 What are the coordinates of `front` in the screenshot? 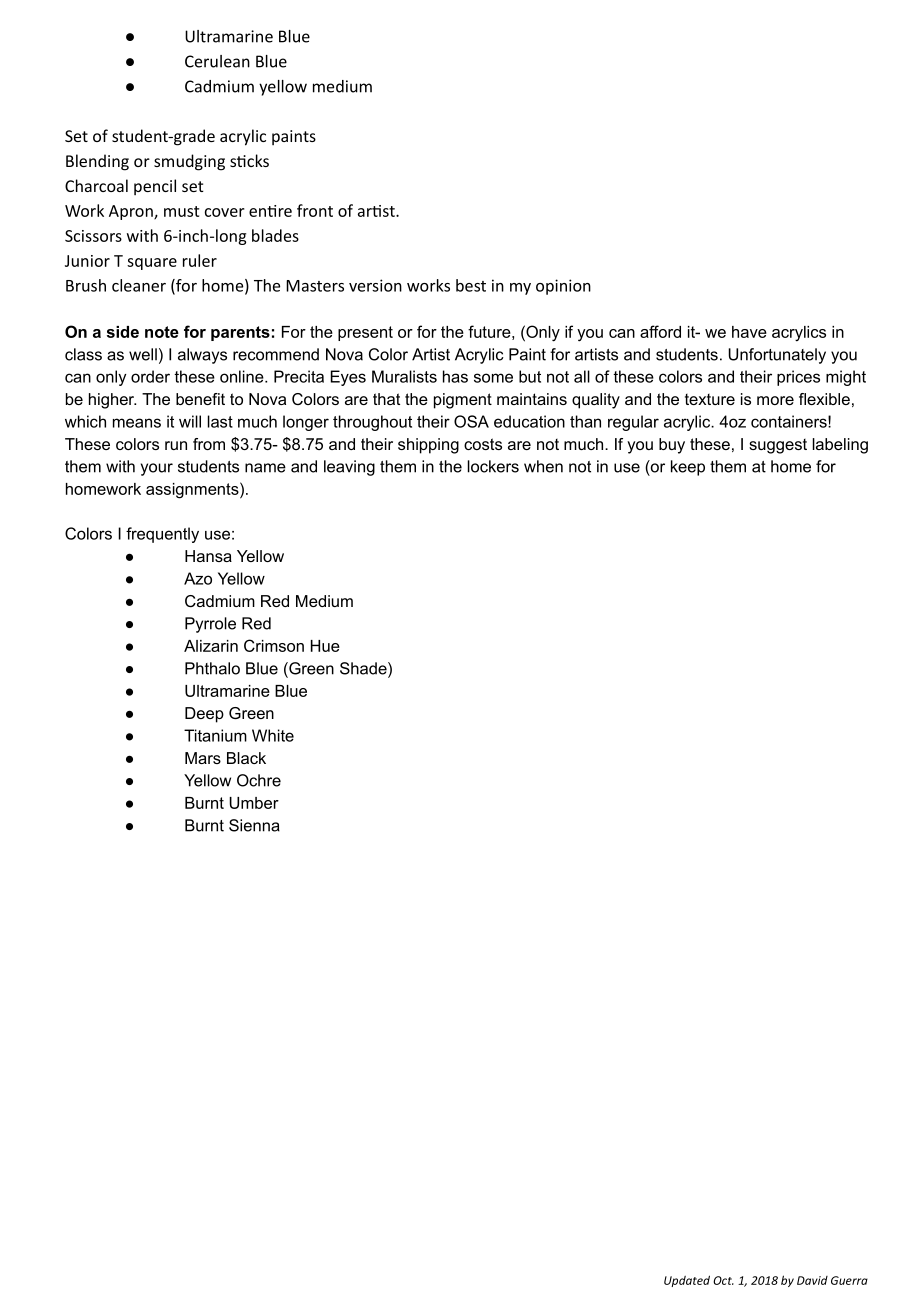 It's located at (315, 210).
